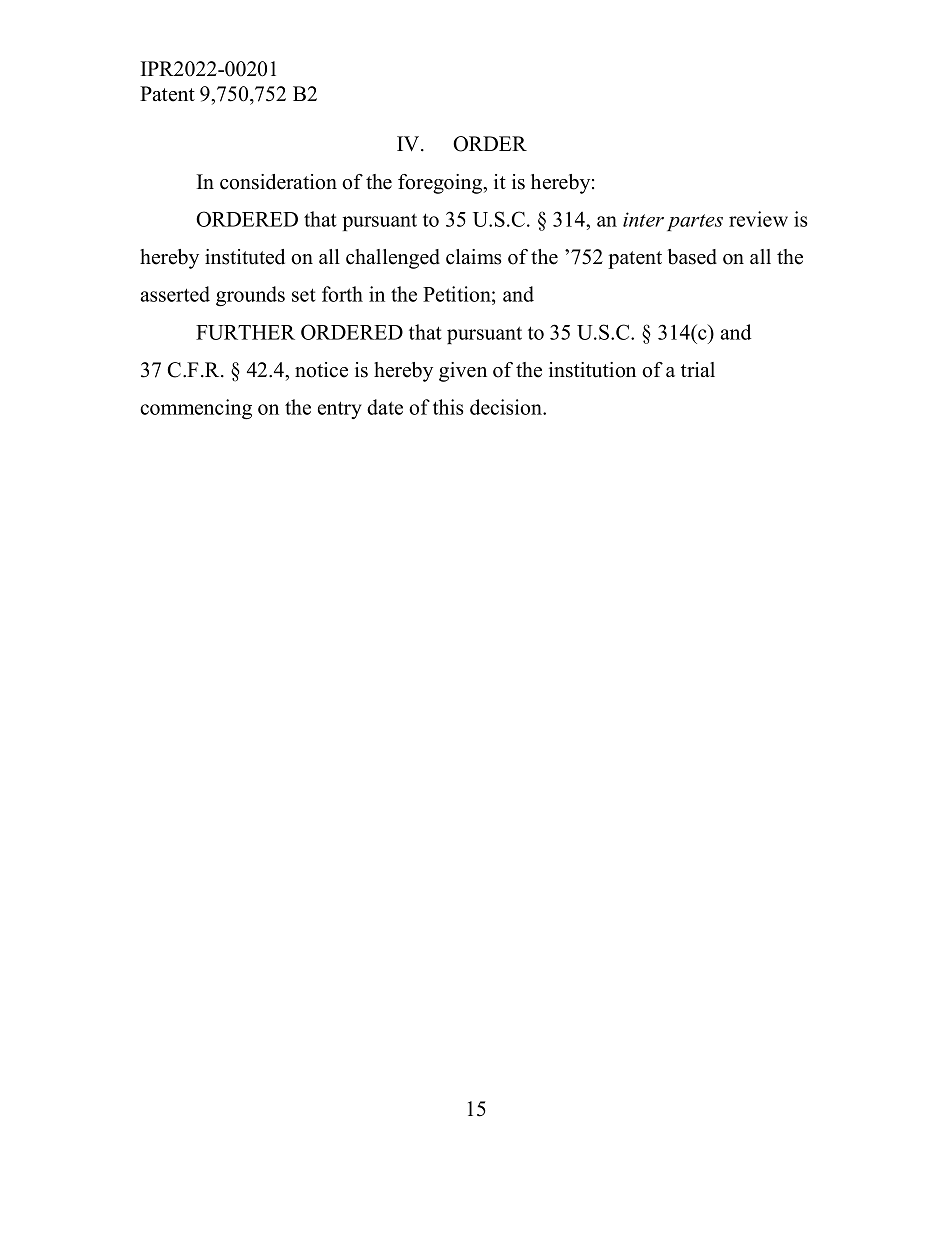  What do you see at coordinates (342, 294) in the screenshot?
I see `forth` at bounding box center [342, 294].
